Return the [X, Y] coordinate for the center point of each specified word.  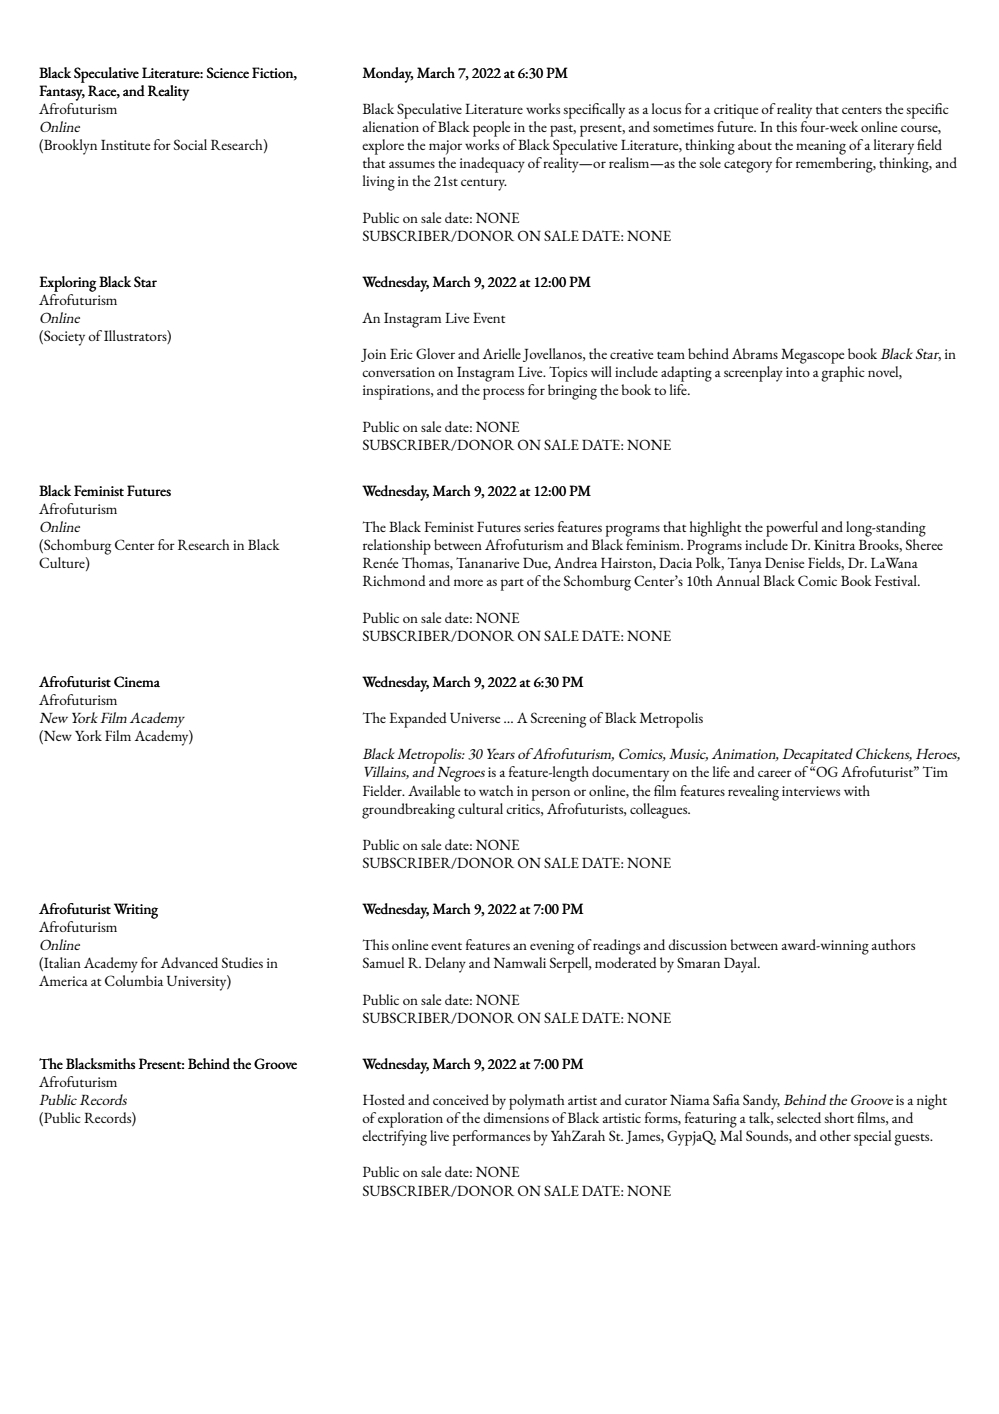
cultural [480, 808]
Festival [897, 580]
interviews [811, 791]
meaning [821, 147]
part [512, 585]
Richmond [394, 580]
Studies [242, 962]
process [503, 394]
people [491, 129]
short [839, 1117]
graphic [843, 374]
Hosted [384, 1099]
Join [373, 355]
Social [190, 144]
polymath [536, 1102]
